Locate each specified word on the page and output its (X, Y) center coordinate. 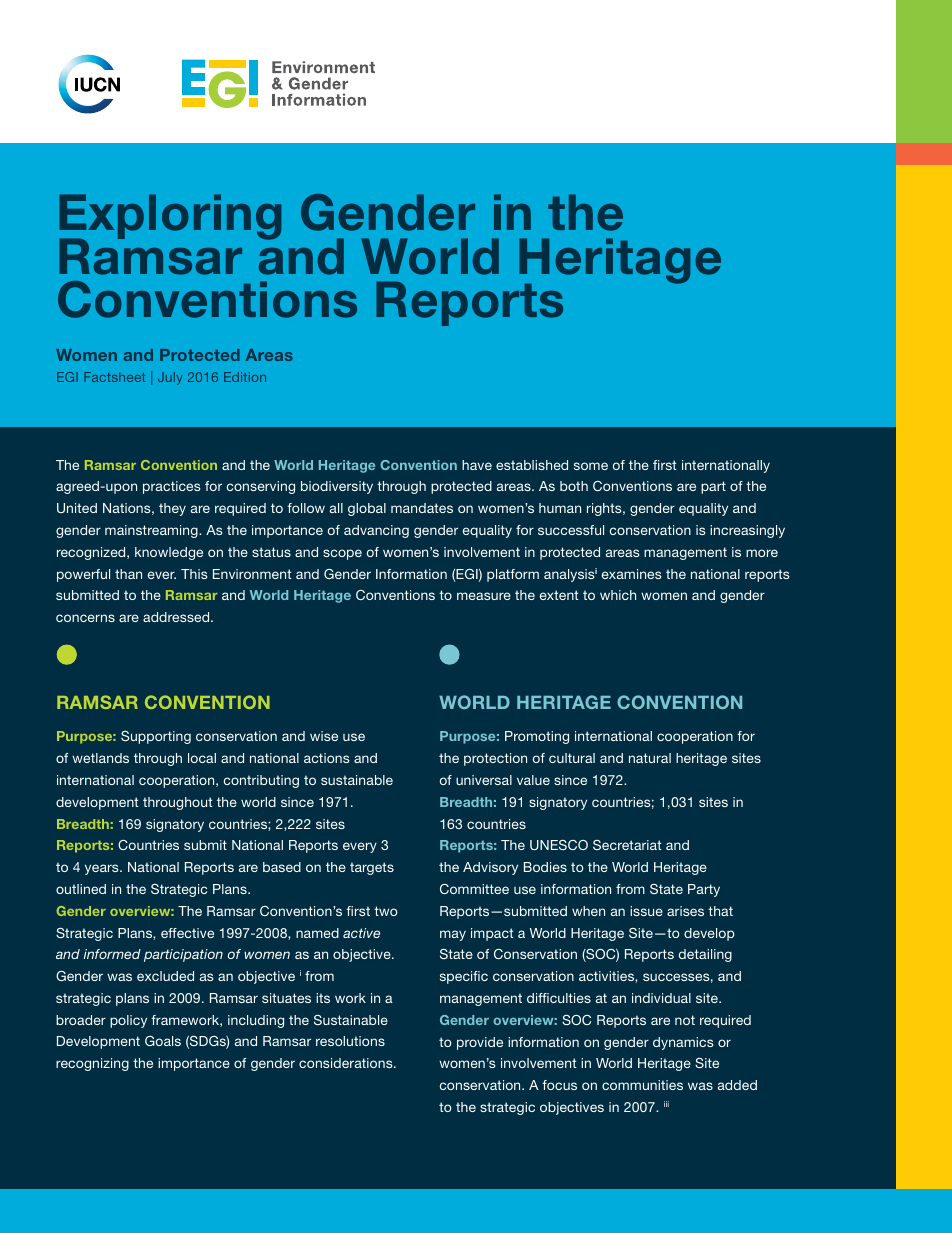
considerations (347, 1063)
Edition (245, 377)
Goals (163, 1041)
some (591, 466)
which (618, 595)
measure (484, 596)
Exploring (170, 218)
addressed (177, 617)
